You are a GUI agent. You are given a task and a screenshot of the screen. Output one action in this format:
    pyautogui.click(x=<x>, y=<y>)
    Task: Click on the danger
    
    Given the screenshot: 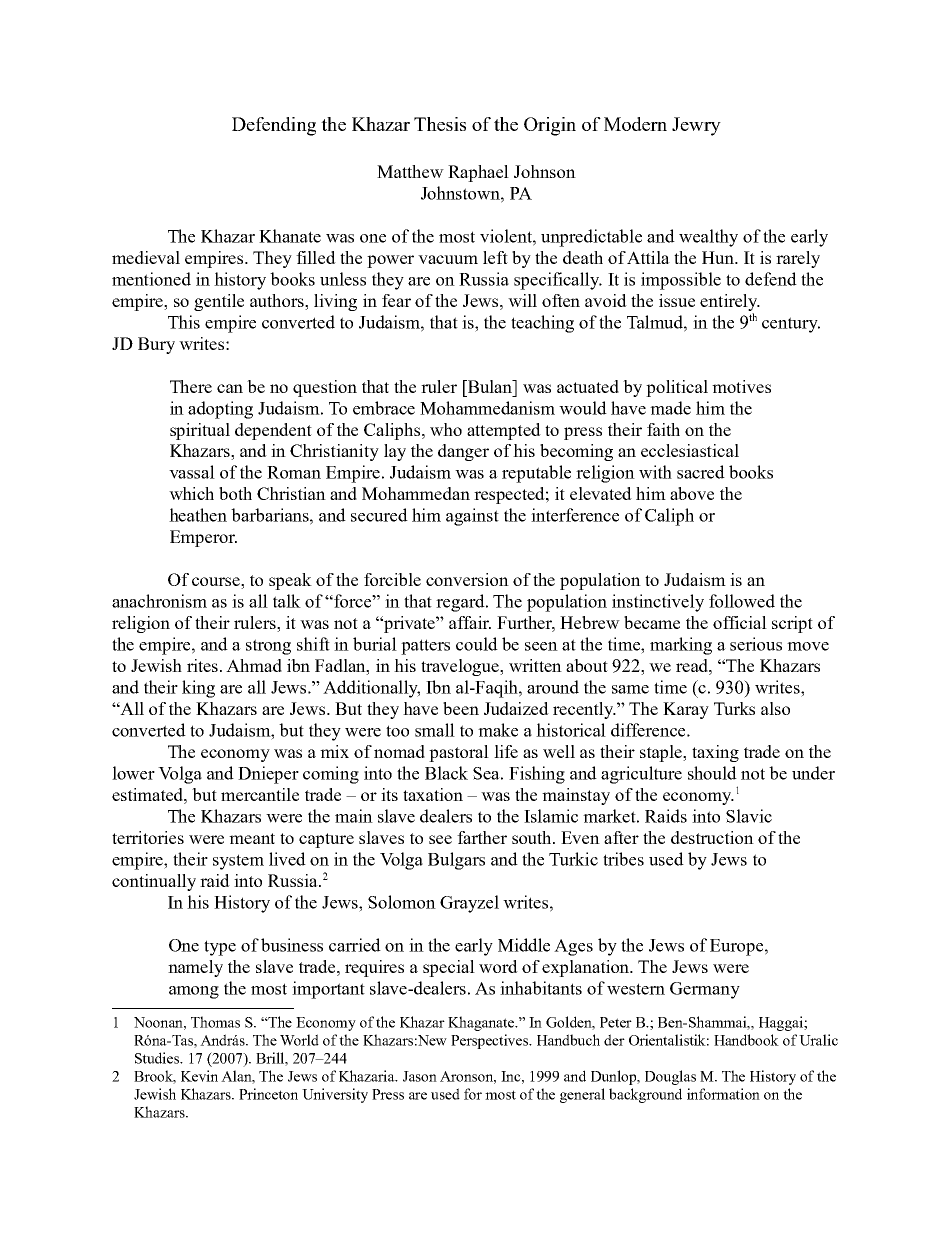 What is the action you would take?
    pyautogui.click(x=463, y=452)
